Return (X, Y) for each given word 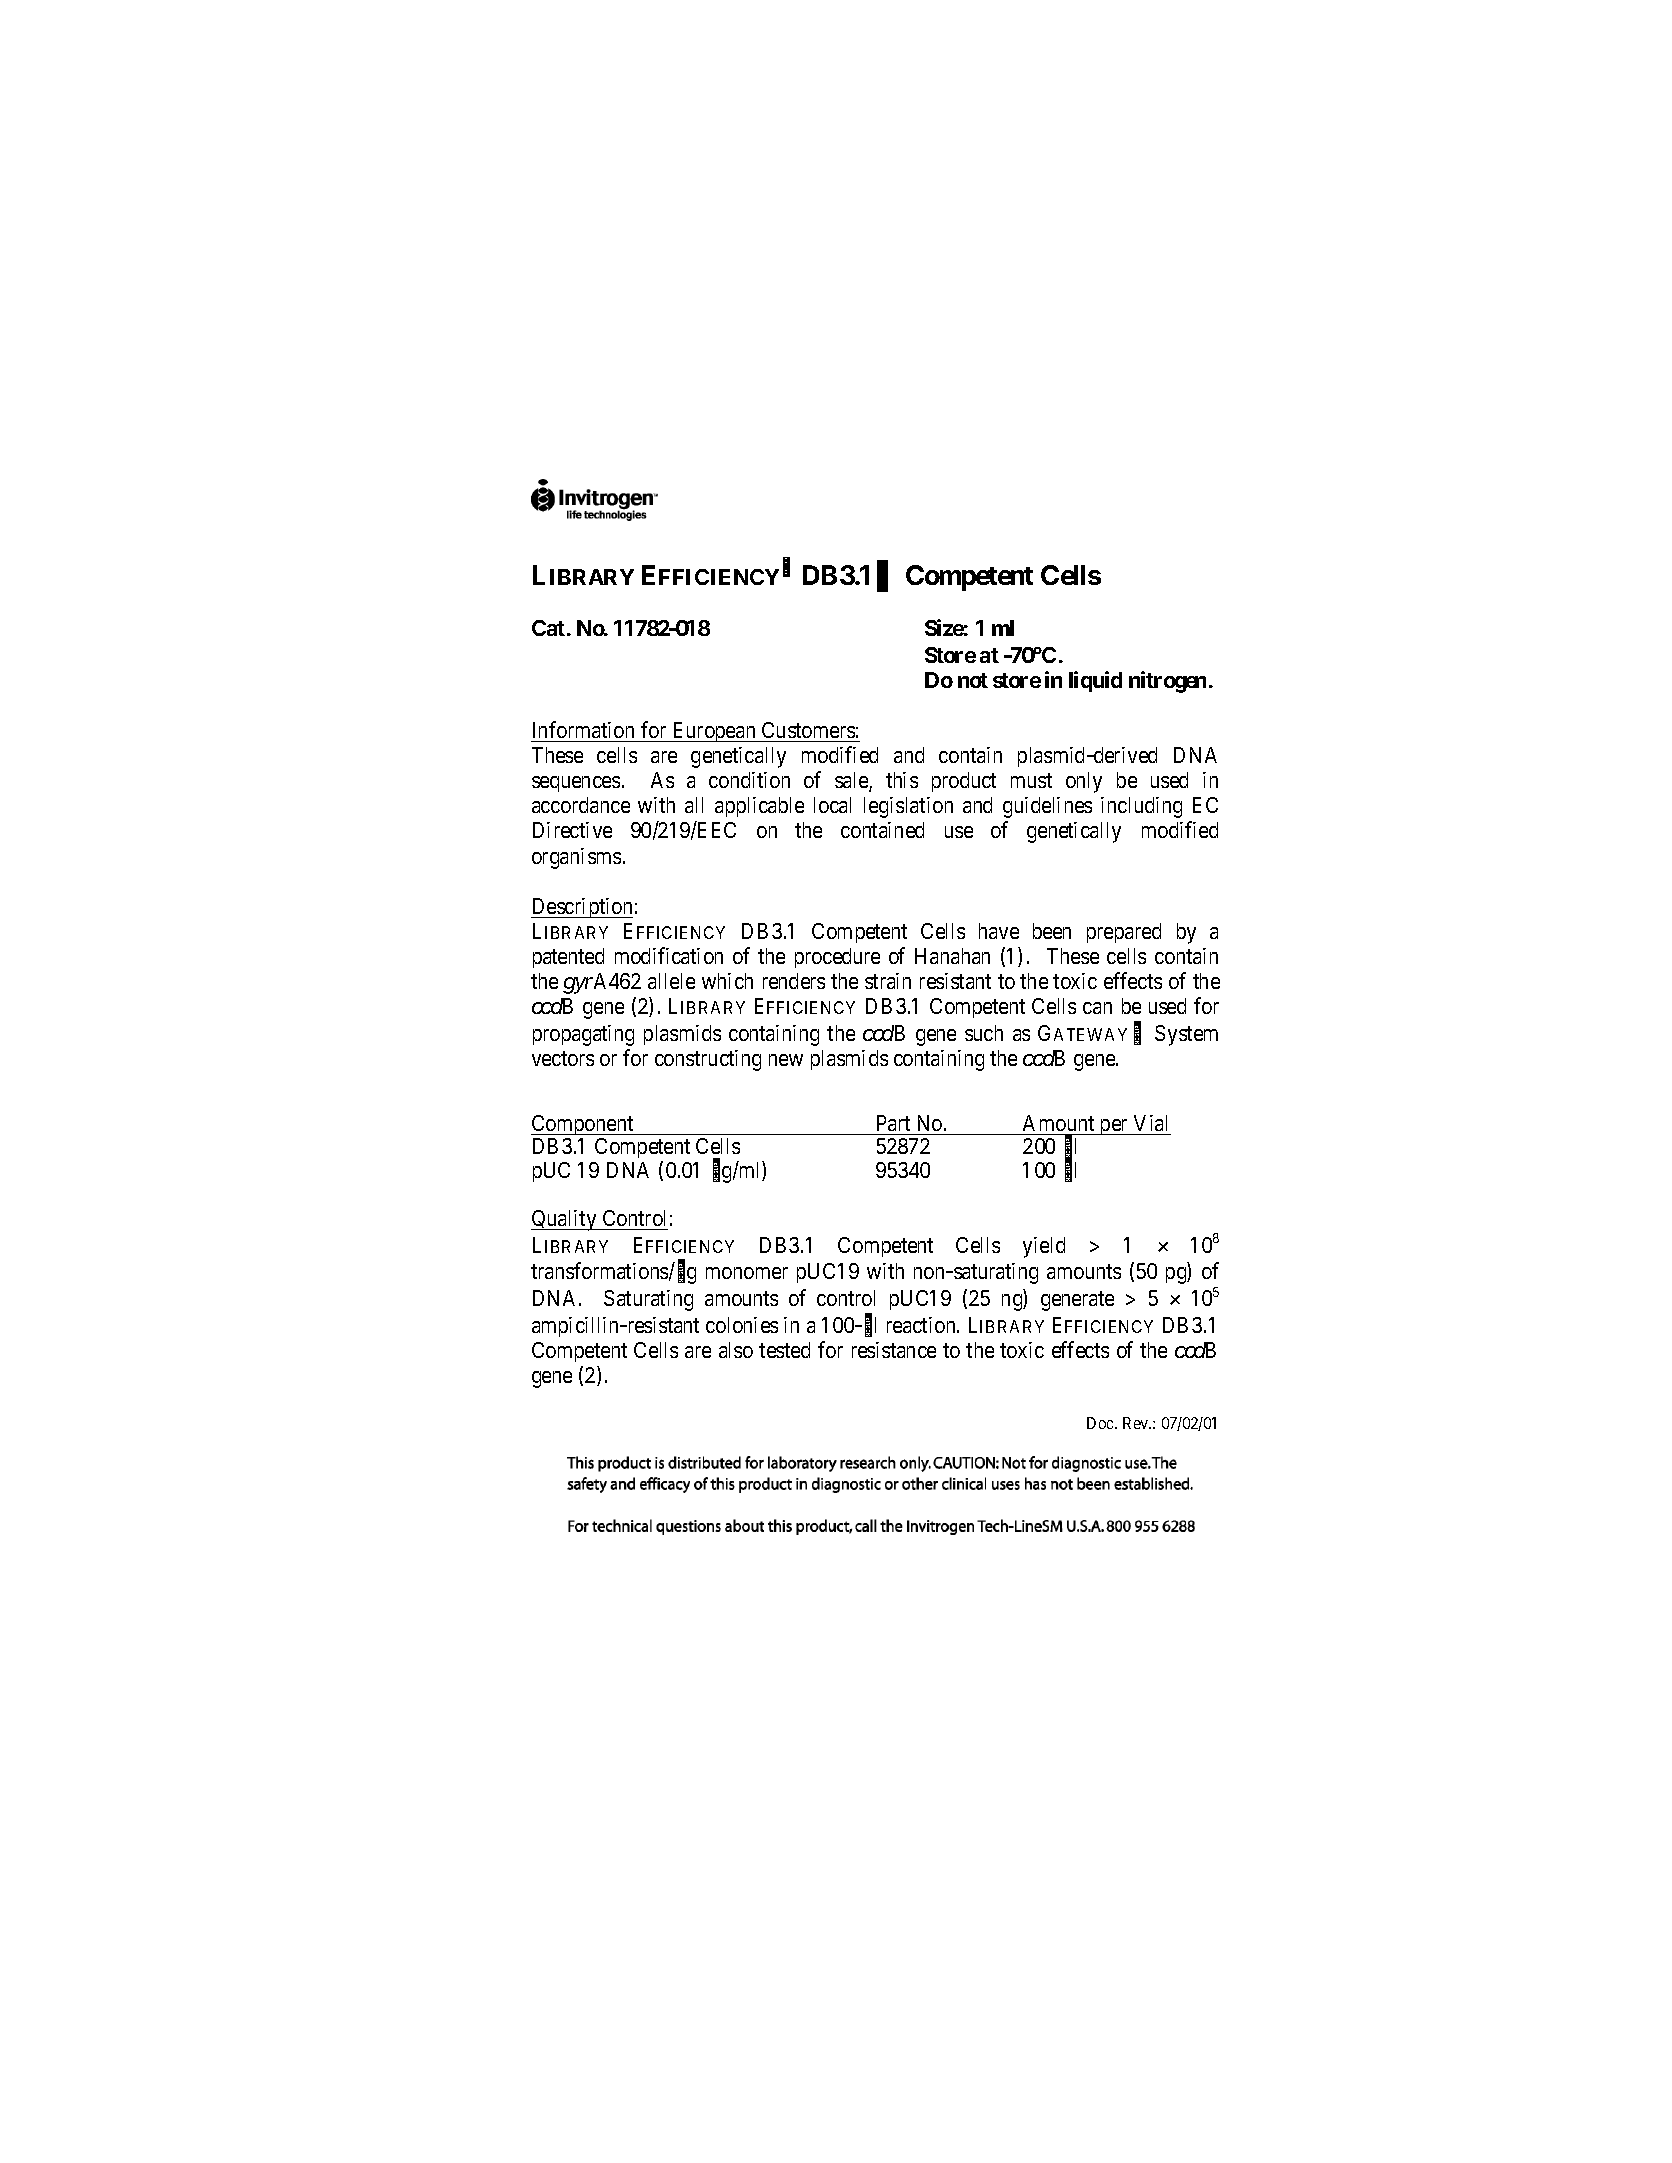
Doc (1101, 1423)
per (1114, 1127)
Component (583, 1127)
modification (669, 955)
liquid (1095, 681)
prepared (1124, 933)
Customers (808, 730)
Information (583, 729)
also (736, 1350)
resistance (894, 1350)
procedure (837, 958)
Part (893, 1123)
